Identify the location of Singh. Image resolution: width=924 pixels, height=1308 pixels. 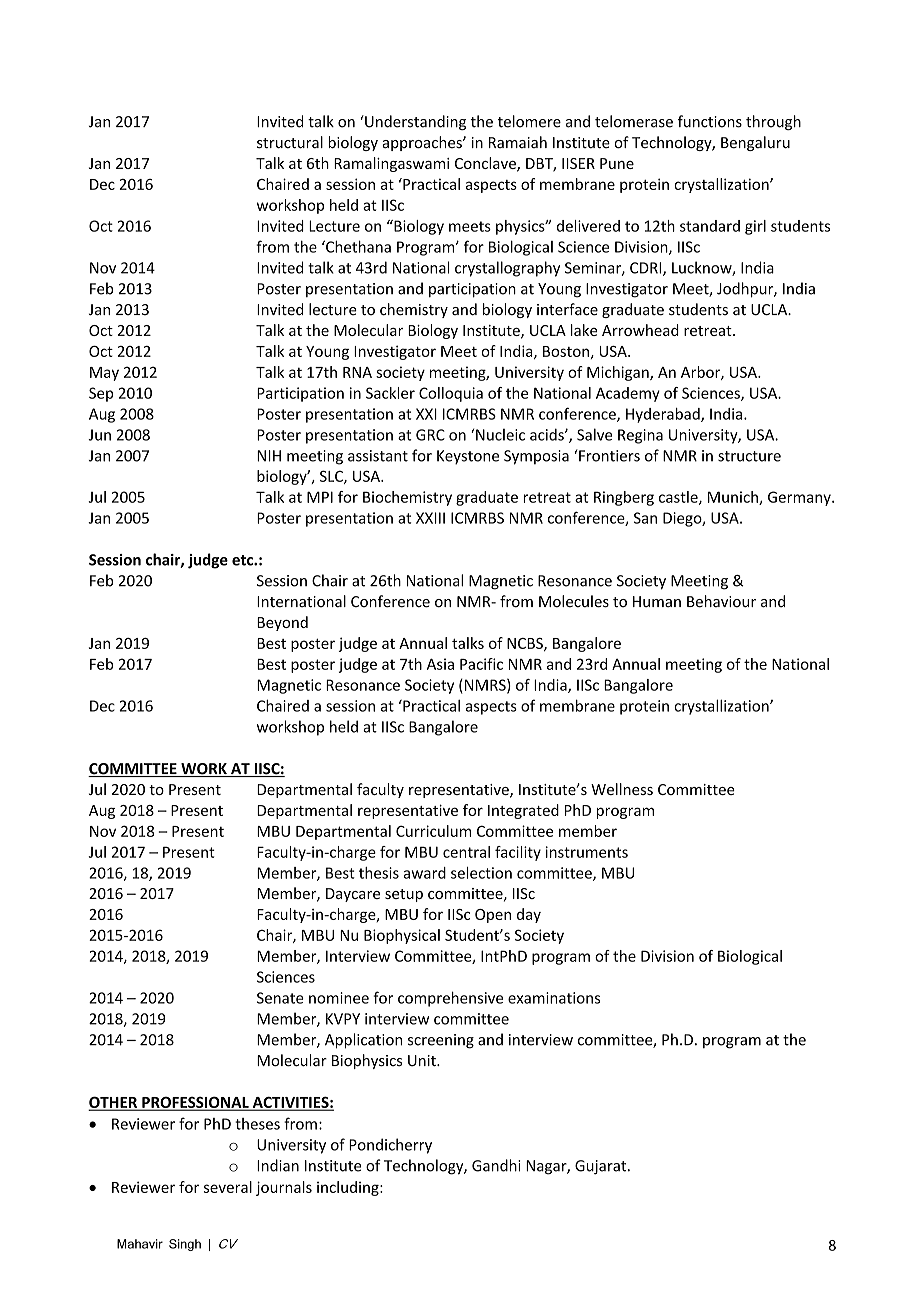
(185, 1245).
